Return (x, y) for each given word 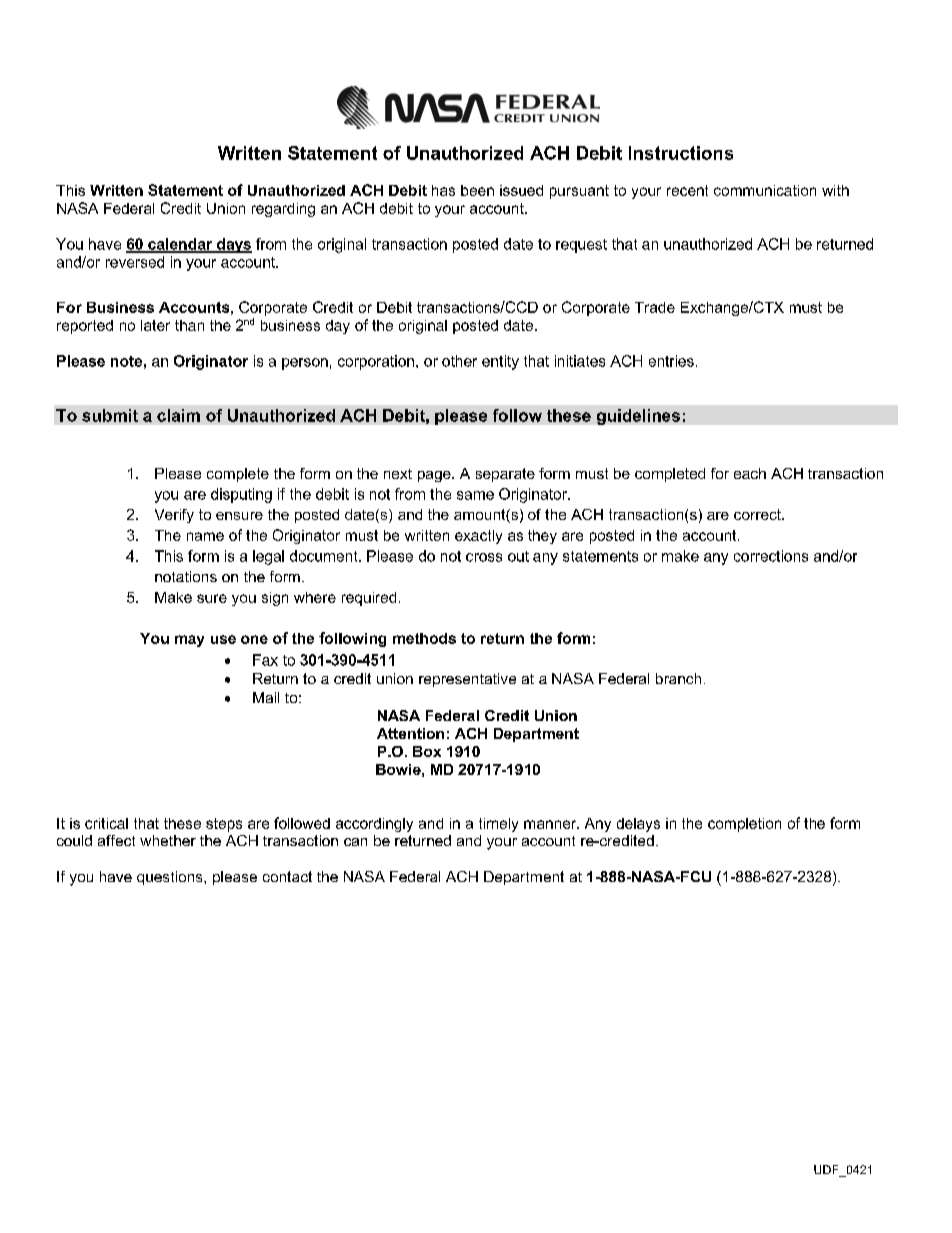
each (750, 473)
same (475, 495)
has (443, 190)
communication (765, 190)
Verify (174, 516)
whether (168, 840)
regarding (283, 210)
